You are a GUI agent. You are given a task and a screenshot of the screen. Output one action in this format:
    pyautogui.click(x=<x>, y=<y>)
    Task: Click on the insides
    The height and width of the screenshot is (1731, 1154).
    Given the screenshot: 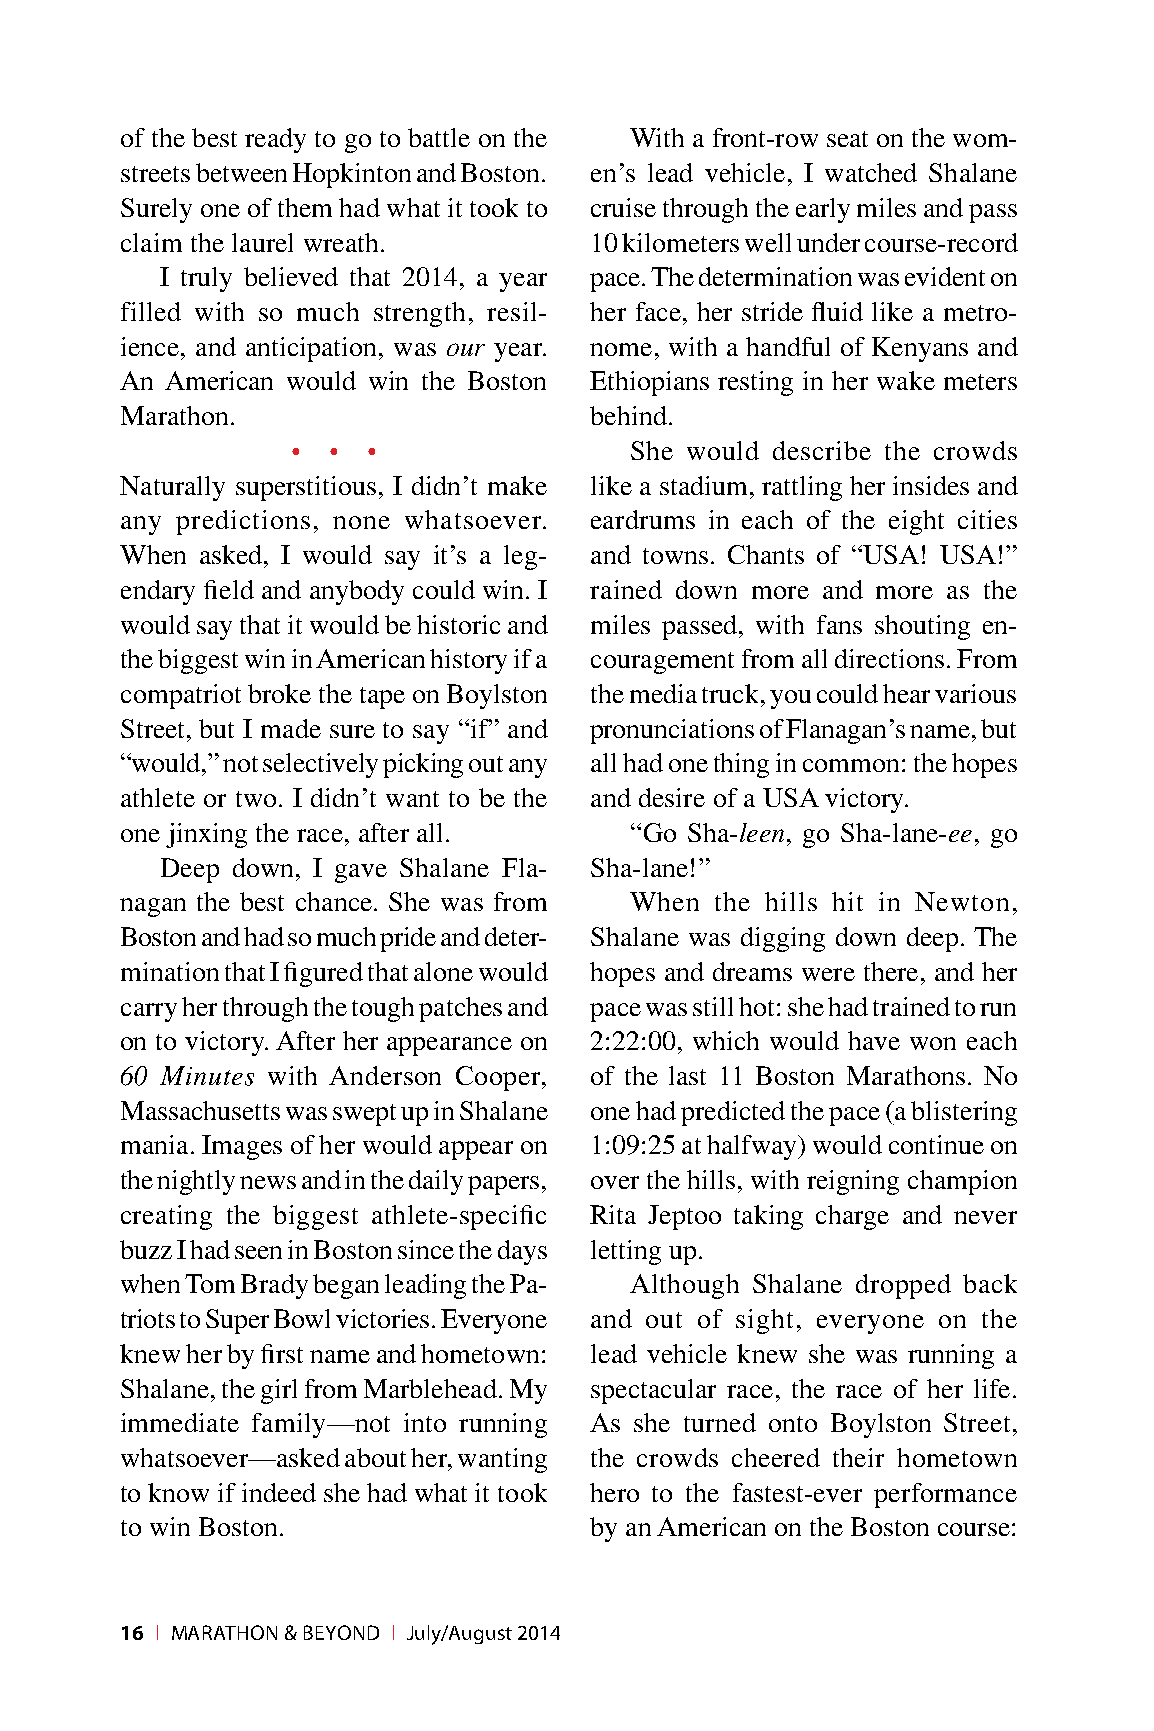 What is the action you would take?
    pyautogui.click(x=931, y=485)
